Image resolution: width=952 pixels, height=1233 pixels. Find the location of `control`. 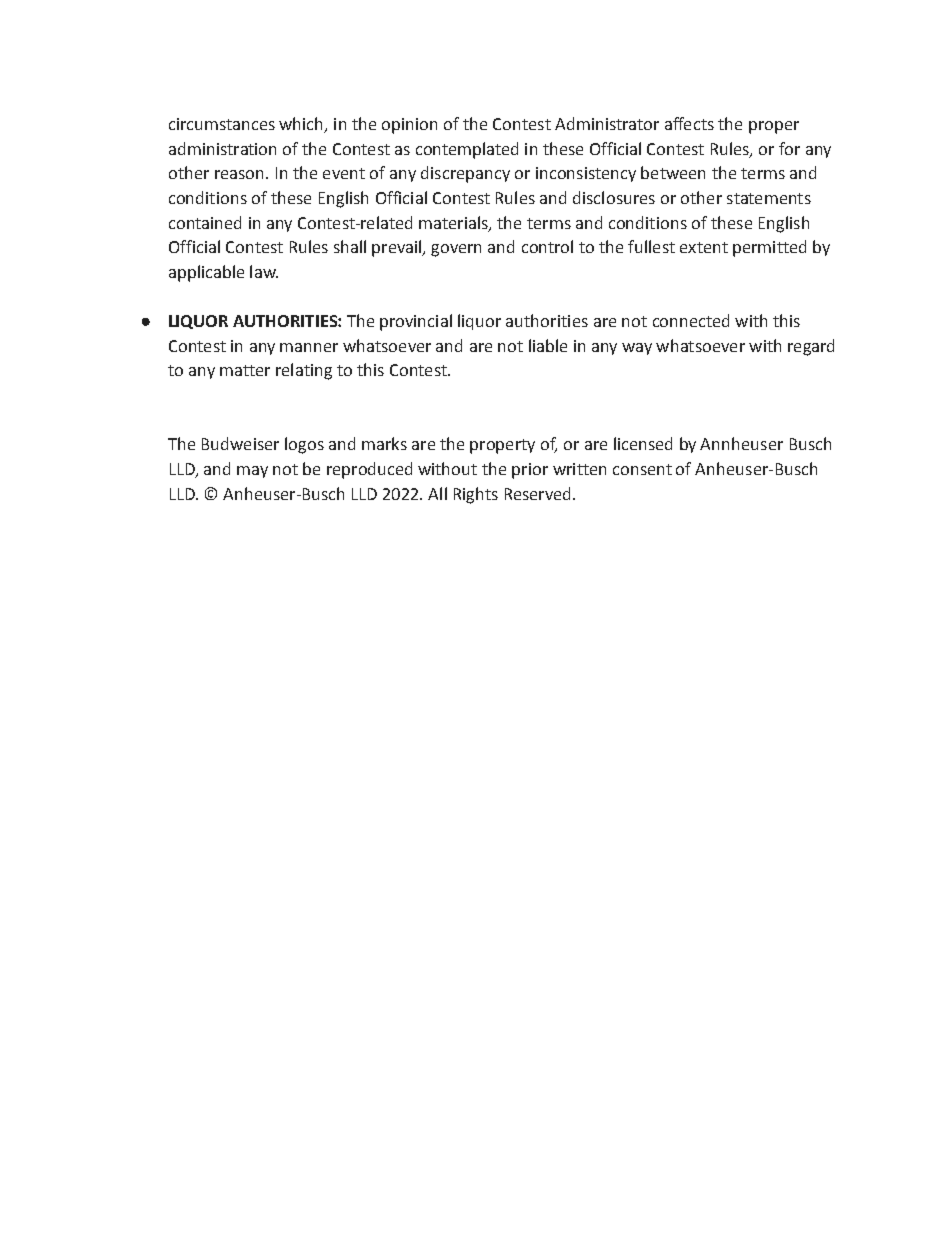

control is located at coordinates (547, 246).
